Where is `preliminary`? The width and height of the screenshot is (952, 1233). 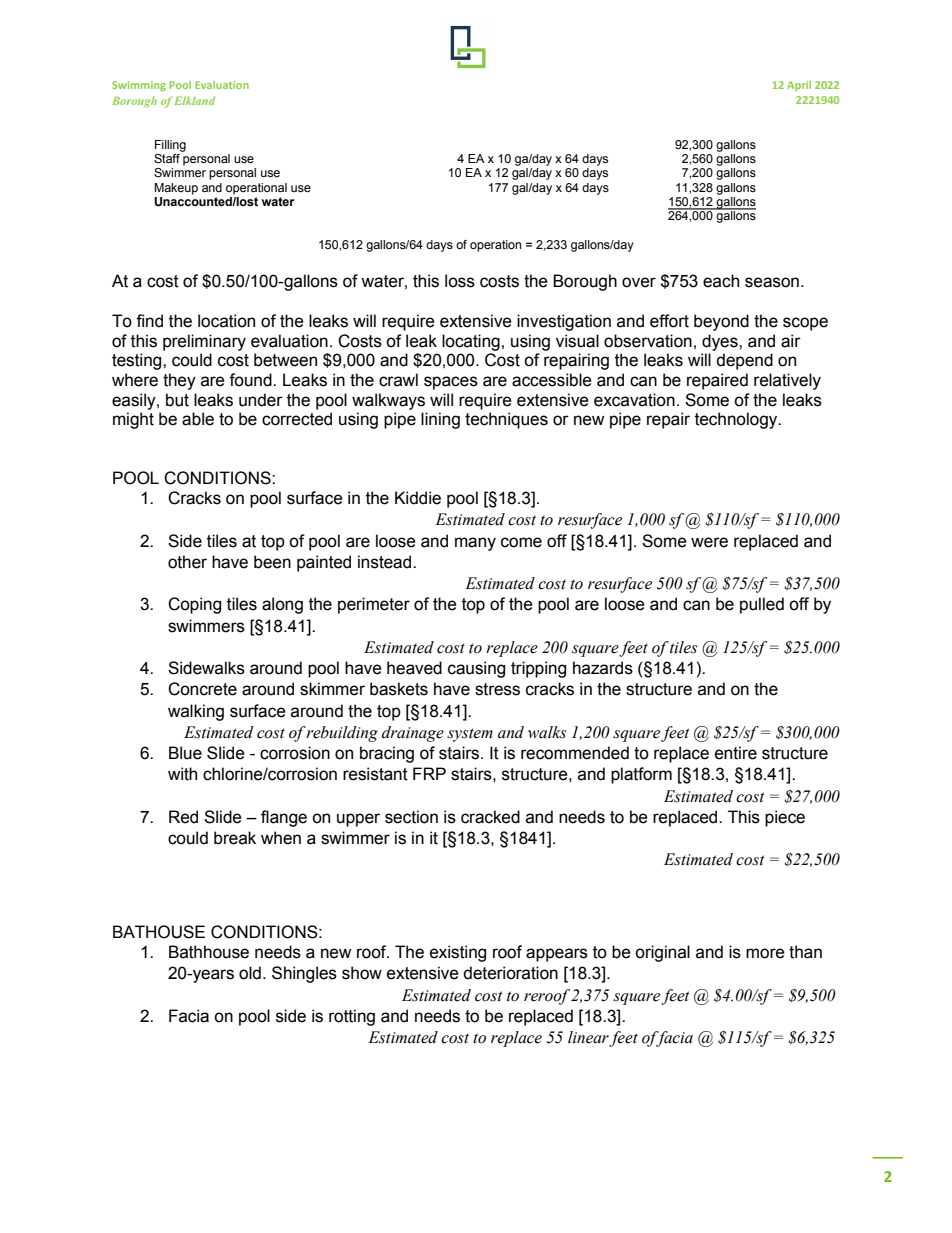
preliminary is located at coordinates (204, 342).
